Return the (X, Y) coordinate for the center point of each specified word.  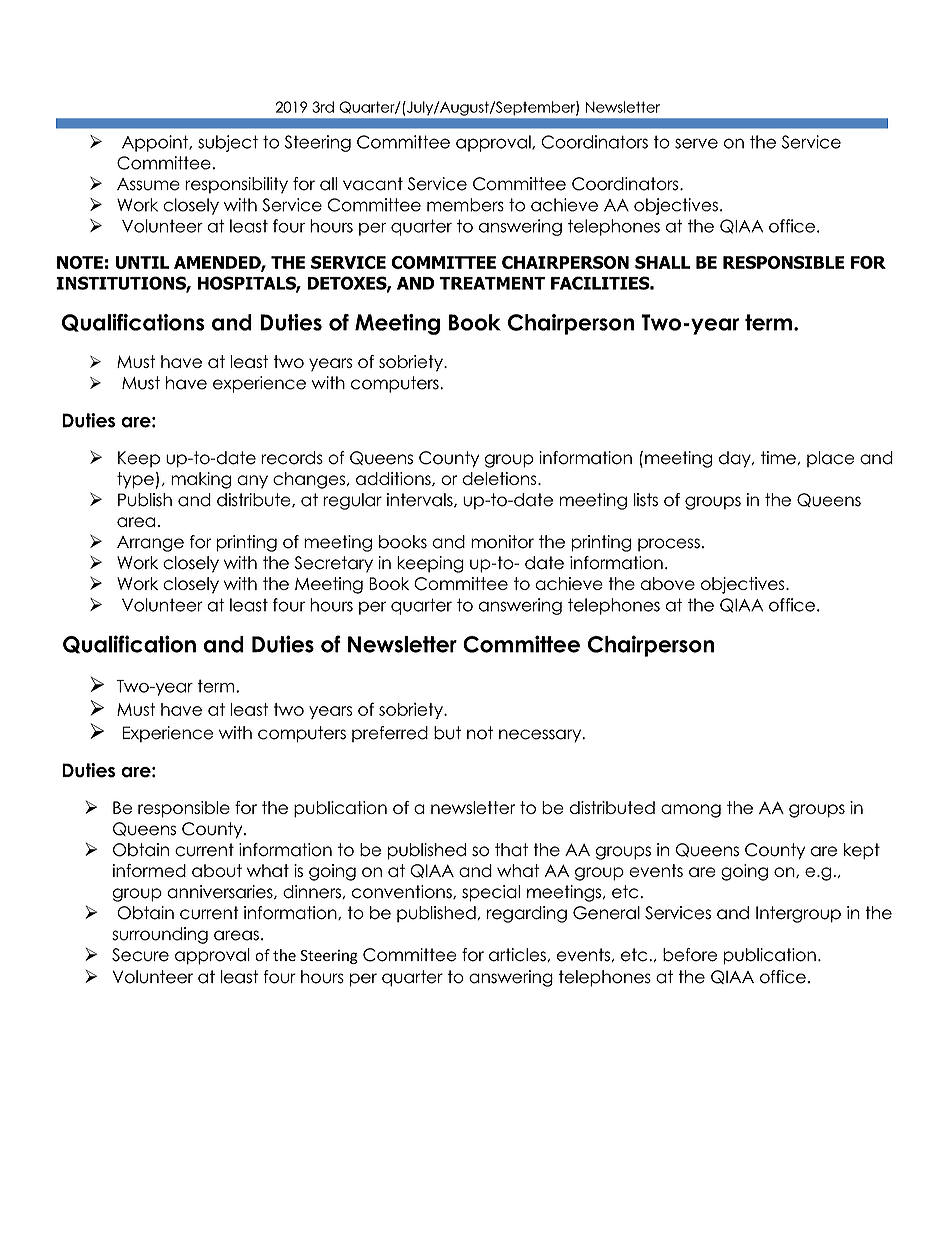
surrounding (160, 935)
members (465, 205)
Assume (148, 184)
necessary (541, 736)
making (201, 480)
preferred (390, 734)
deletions (500, 478)
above (668, 583)
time (779, 458)
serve (696, 143)
